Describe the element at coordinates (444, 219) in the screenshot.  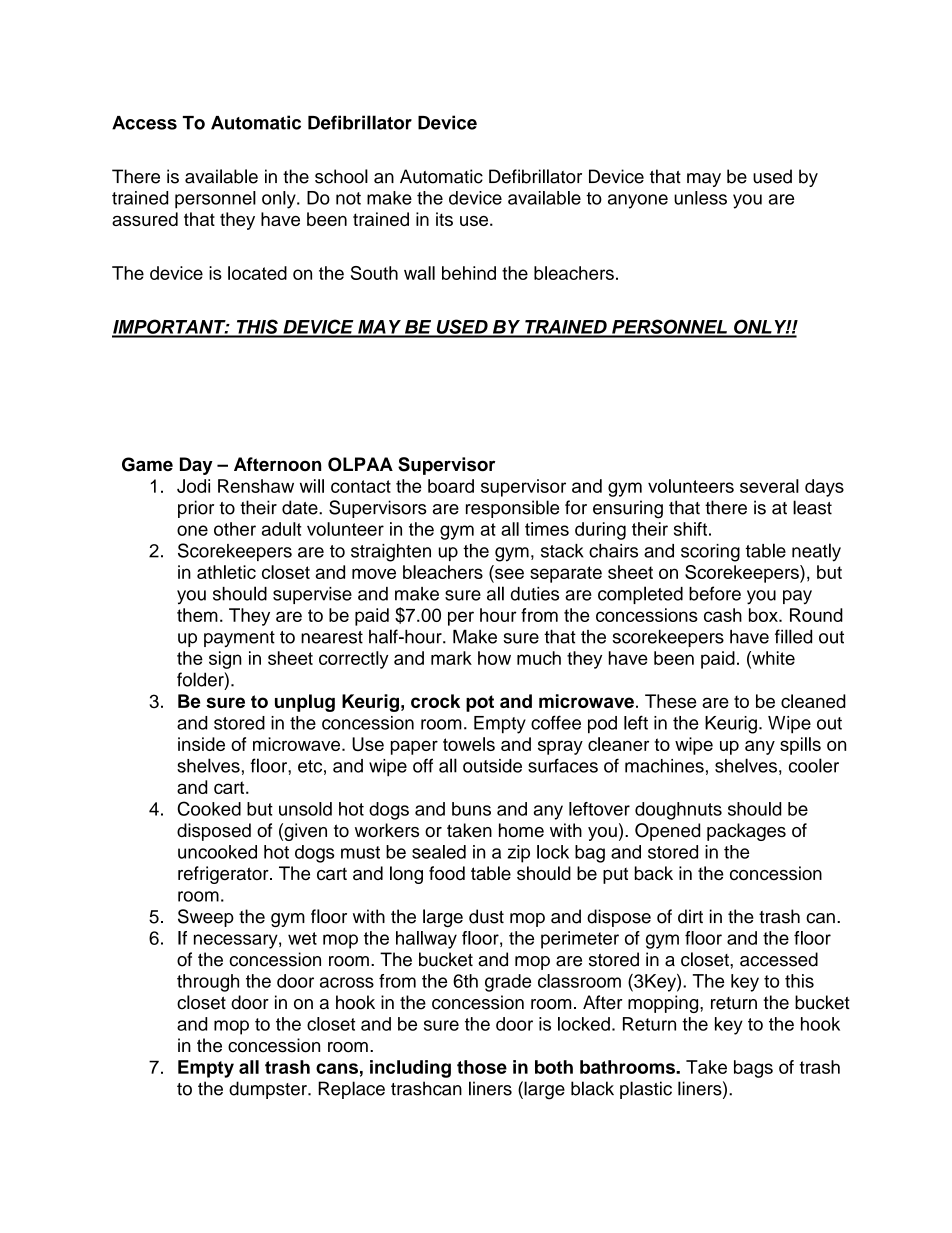
I see `its` at that location.
